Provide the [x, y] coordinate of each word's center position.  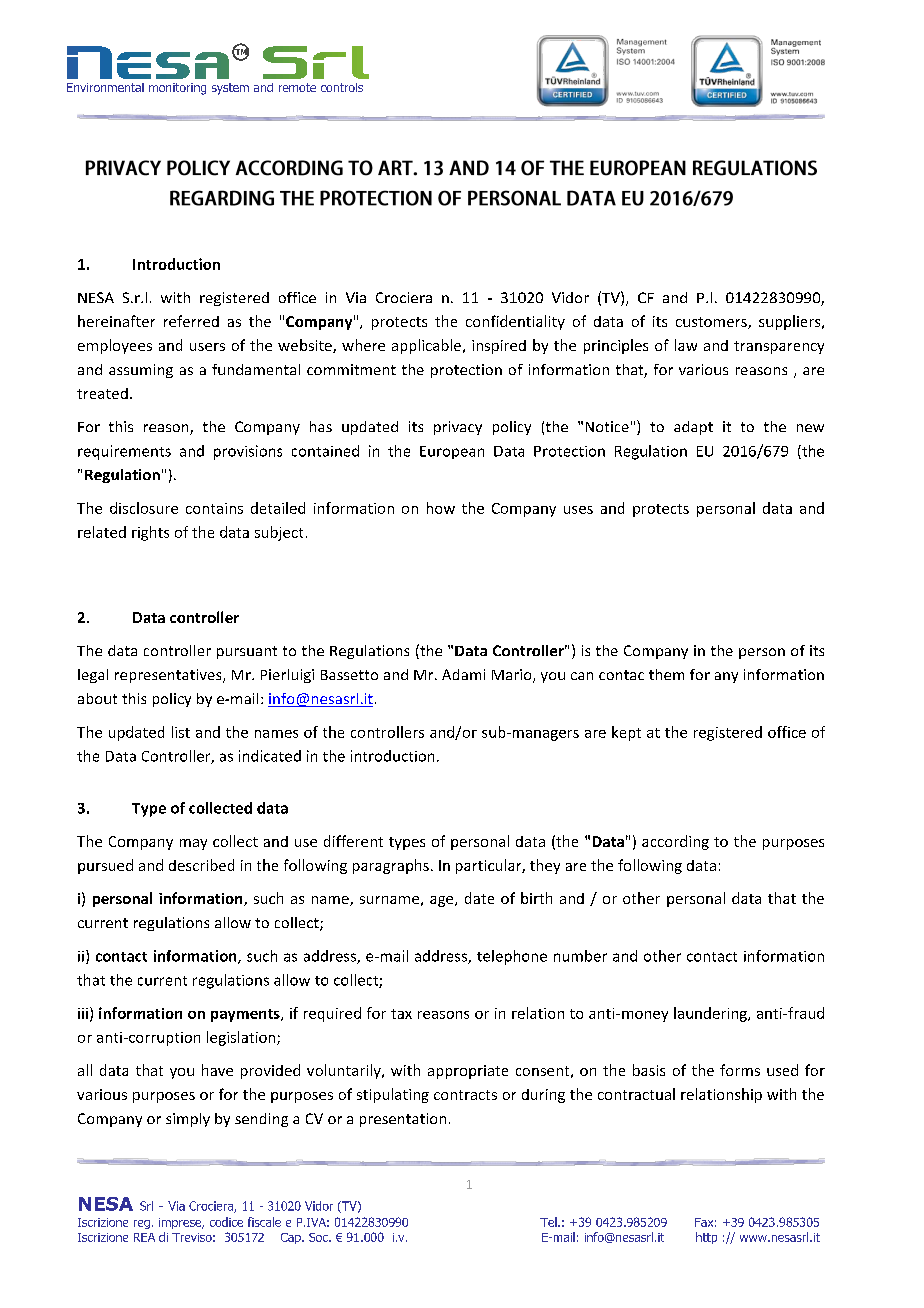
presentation [403, 1120]
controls [342, 87]
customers [712, 323]
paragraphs [391, 866]
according [675, 842]
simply [188, 1120]
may [193, 844]
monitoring [177, 89]
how [441, 508]
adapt [693, 428]
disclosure [144, 508]
